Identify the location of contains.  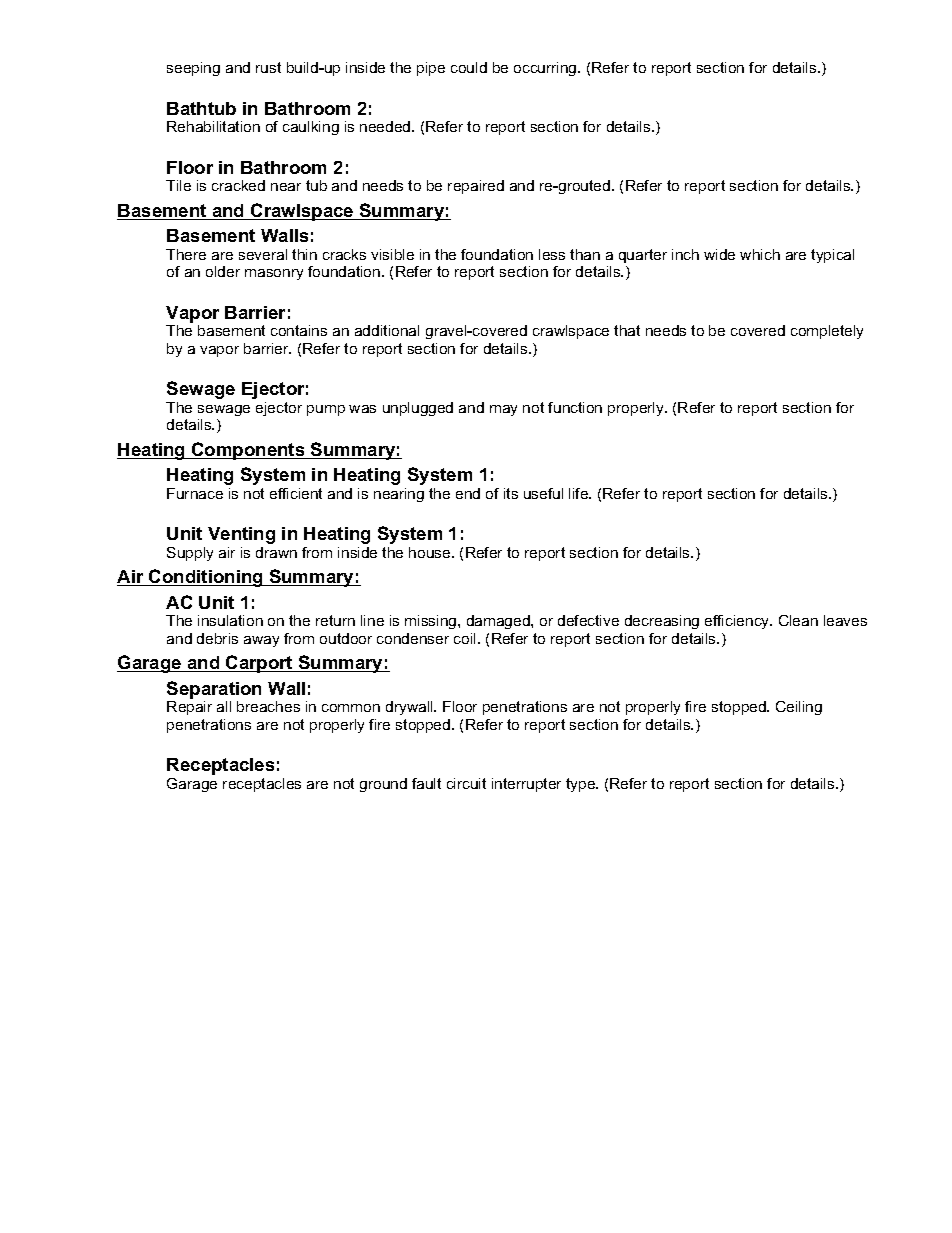
(299, 330).
